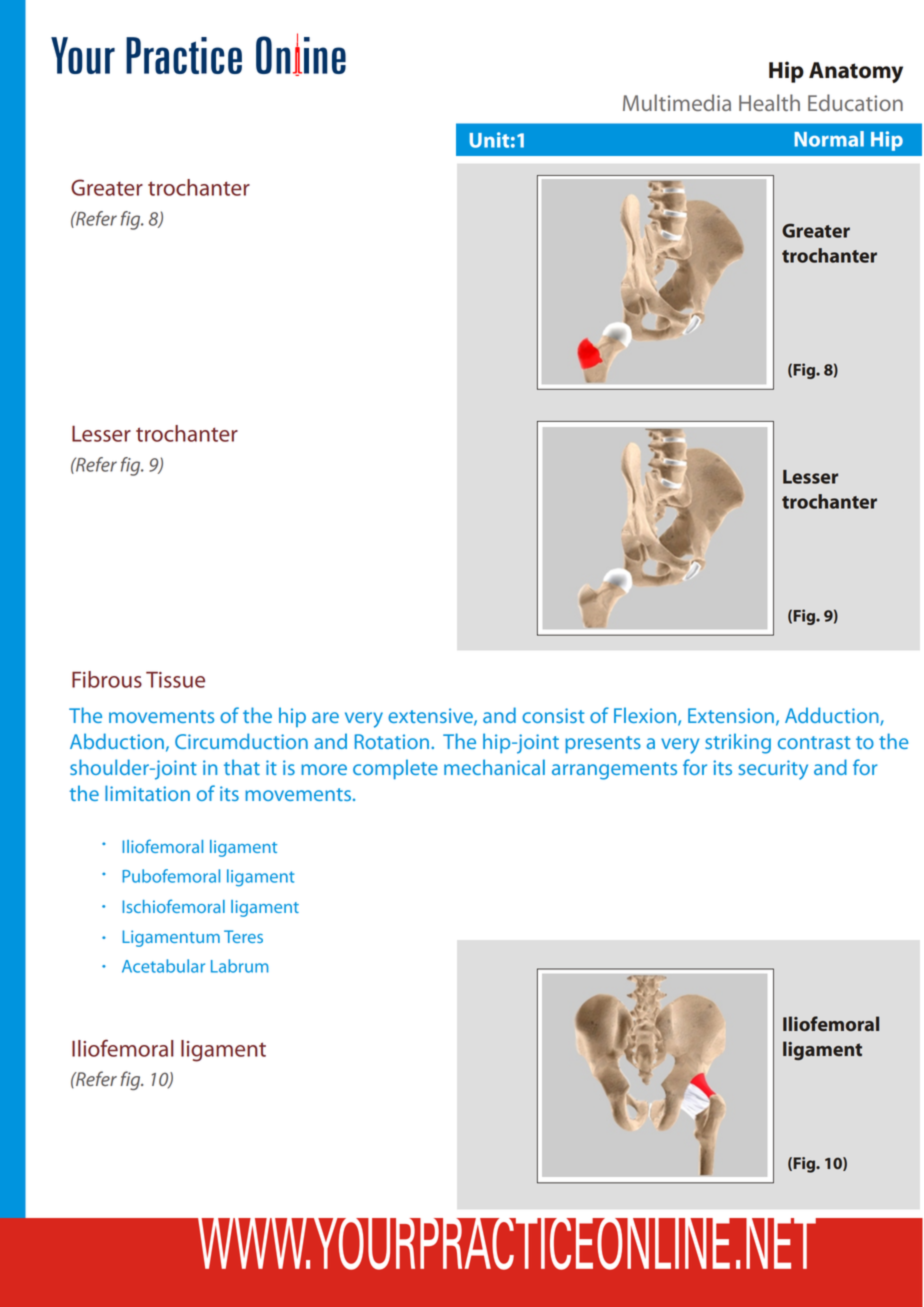 This screenshot has height=1307, width=924. I want to click on Tissue, so click(175, 680).
